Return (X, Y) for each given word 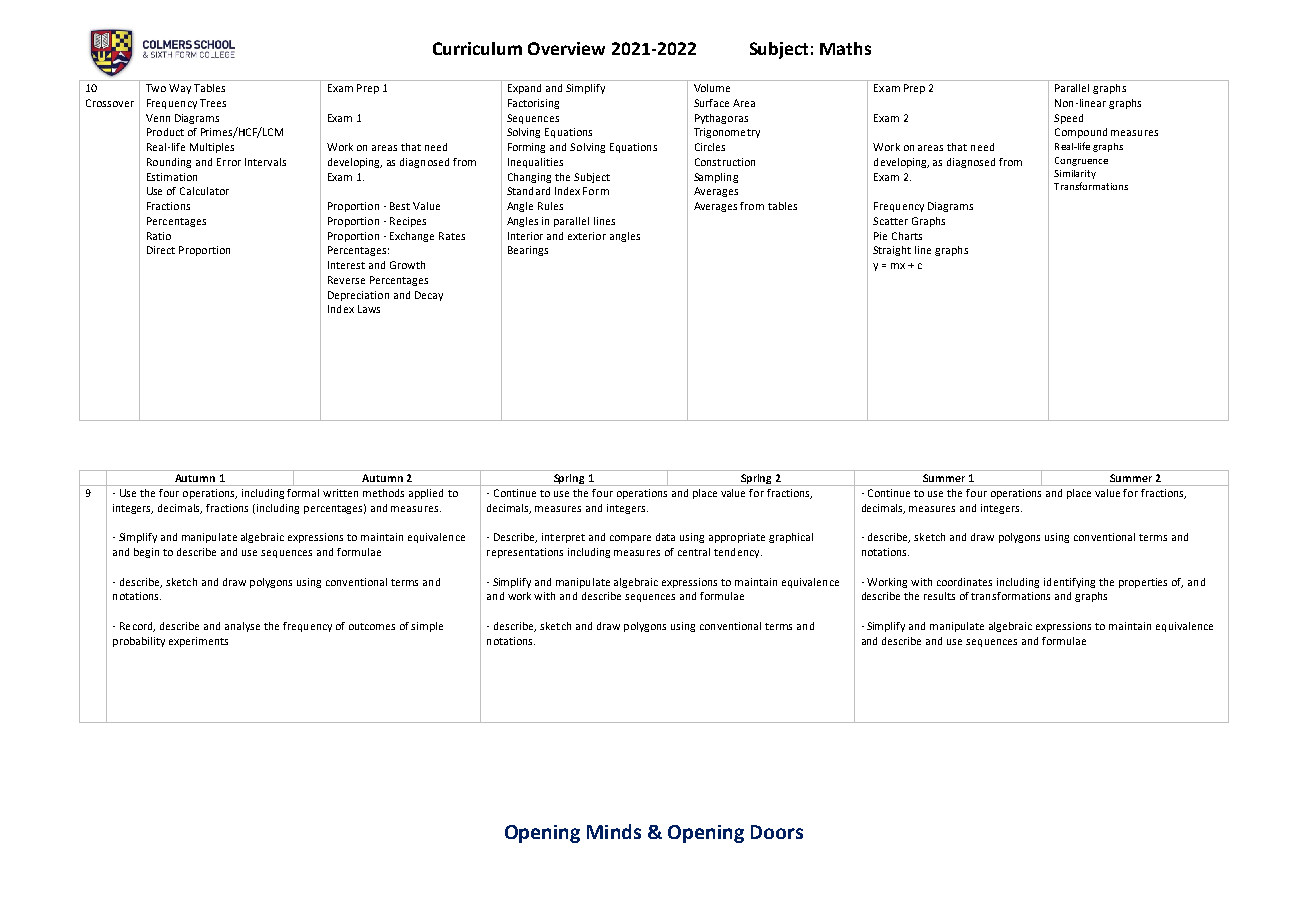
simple (427, 627)
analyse (242, 627)
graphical (791, 538)
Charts (907, 236)
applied (426, 494)
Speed (1068, 119)
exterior (587, 236)
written (340, 493)
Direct (161, 250)
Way (180, 89)
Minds (614, 831)
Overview (566, 48)
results (939, 596)
